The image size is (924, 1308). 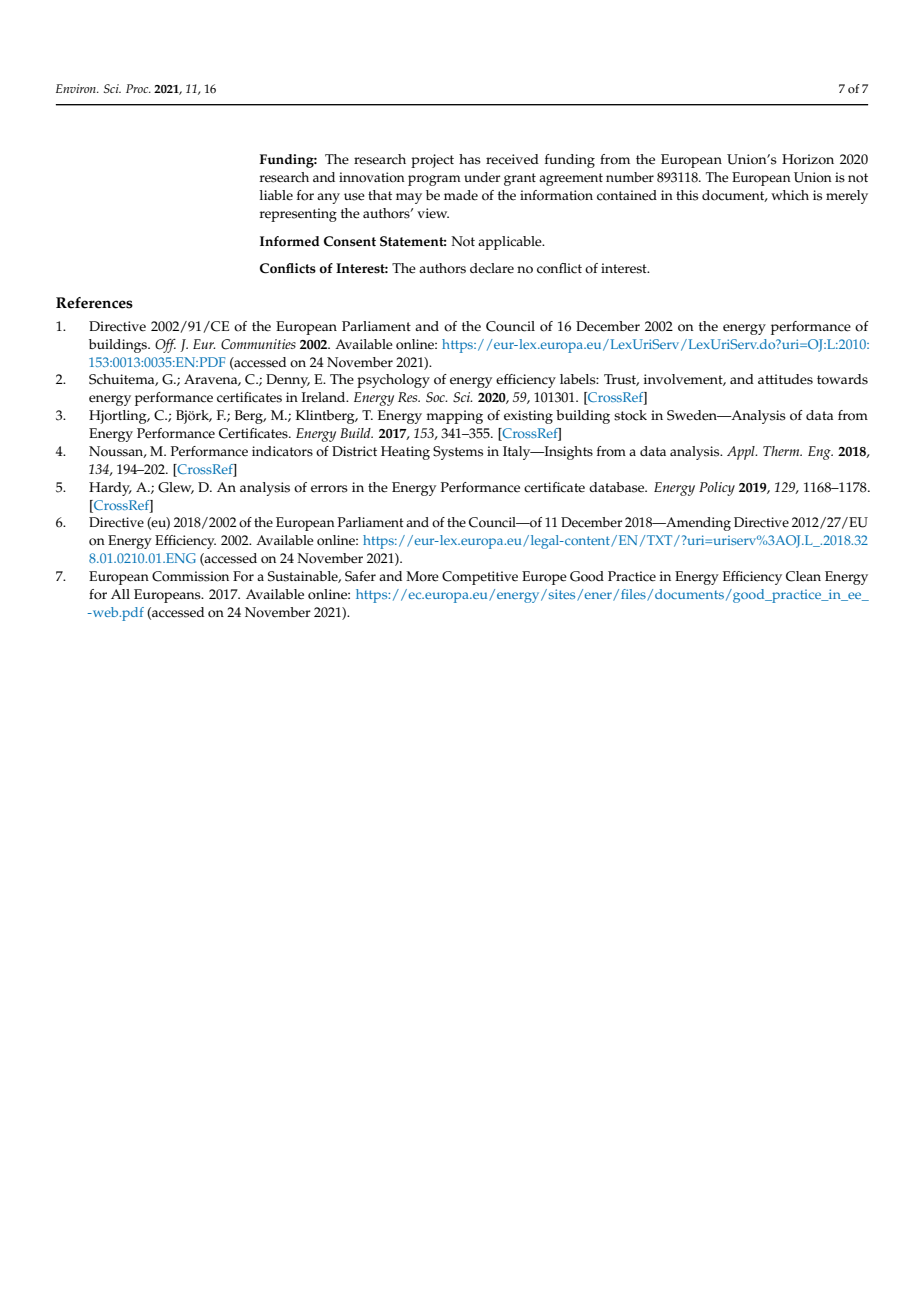 What do you see at coordinates (190, 576) in the image?
I see `Commission` at bounding box center [190, 576].
